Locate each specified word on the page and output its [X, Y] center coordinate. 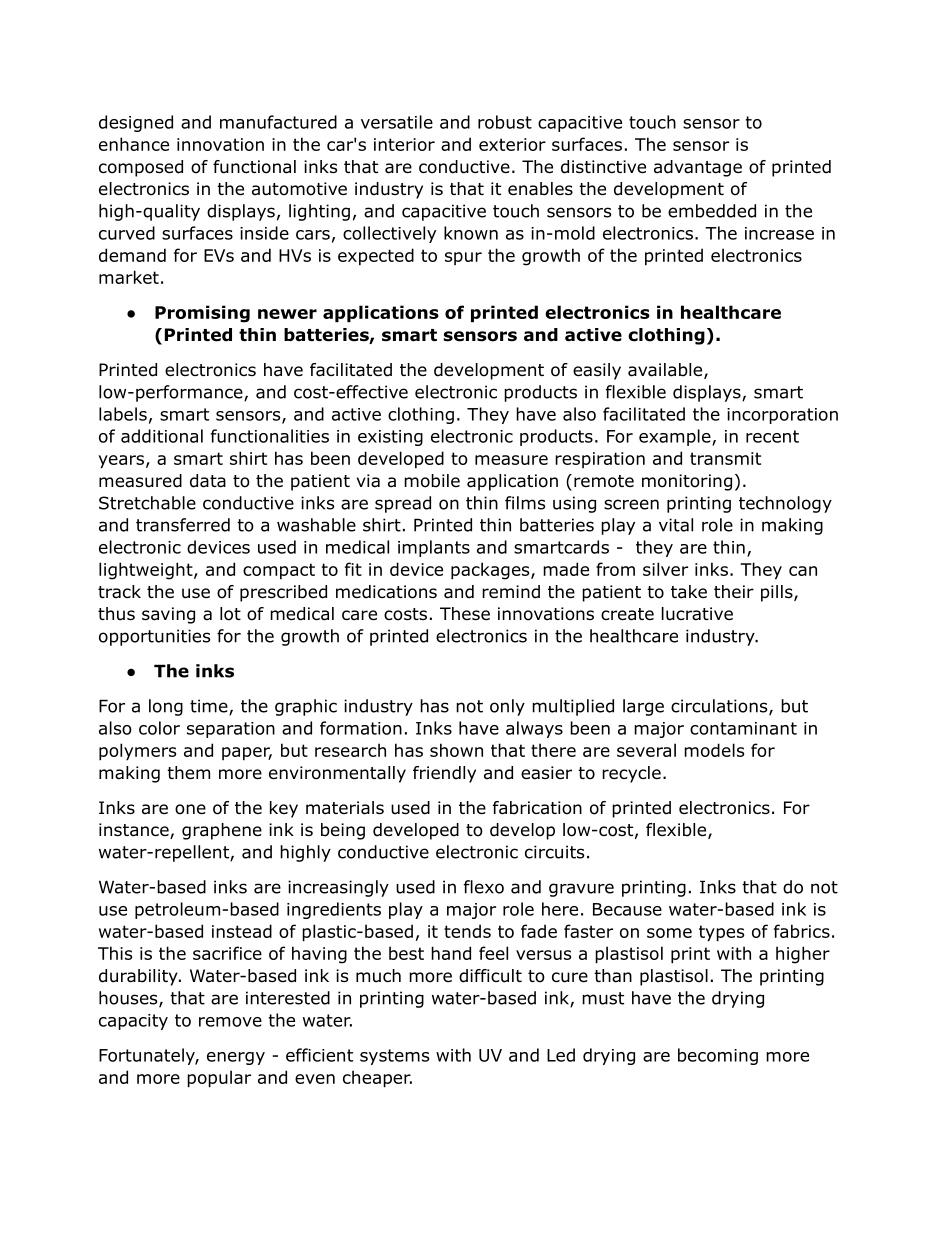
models [714, 750]
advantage [698, 168]
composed [141, 168]
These [465, 613]
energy [236, 1058]
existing [390, 438]
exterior [512, 144]
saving [168, 615]
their [734, 591]
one [190, 809]
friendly [444, 774]
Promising [202, 314]
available [666, 371]
